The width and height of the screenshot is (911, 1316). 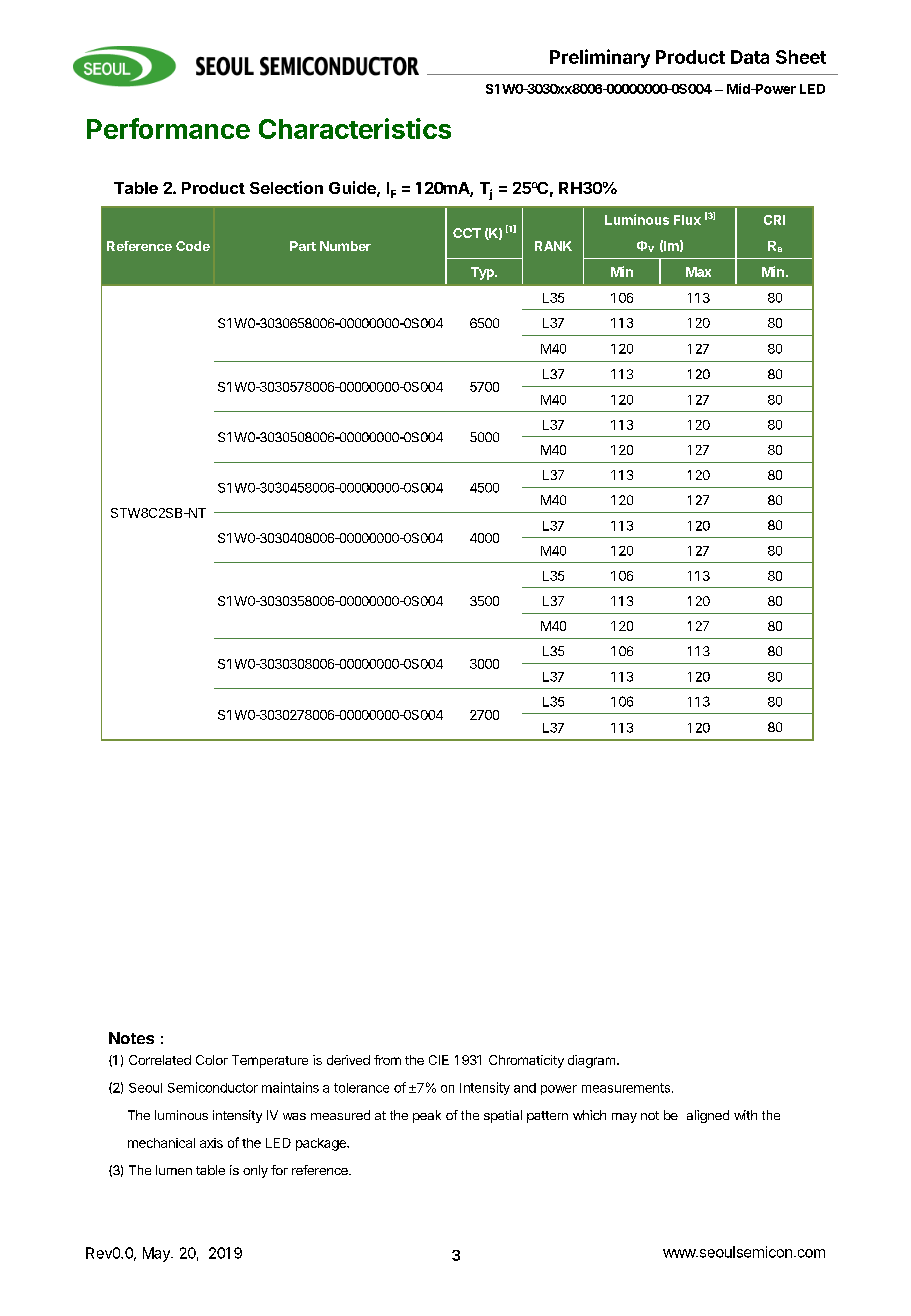 What do you see at coordinates (750, 57) in the screenshot?
I see `Data` at bounding box center [750, 57].
